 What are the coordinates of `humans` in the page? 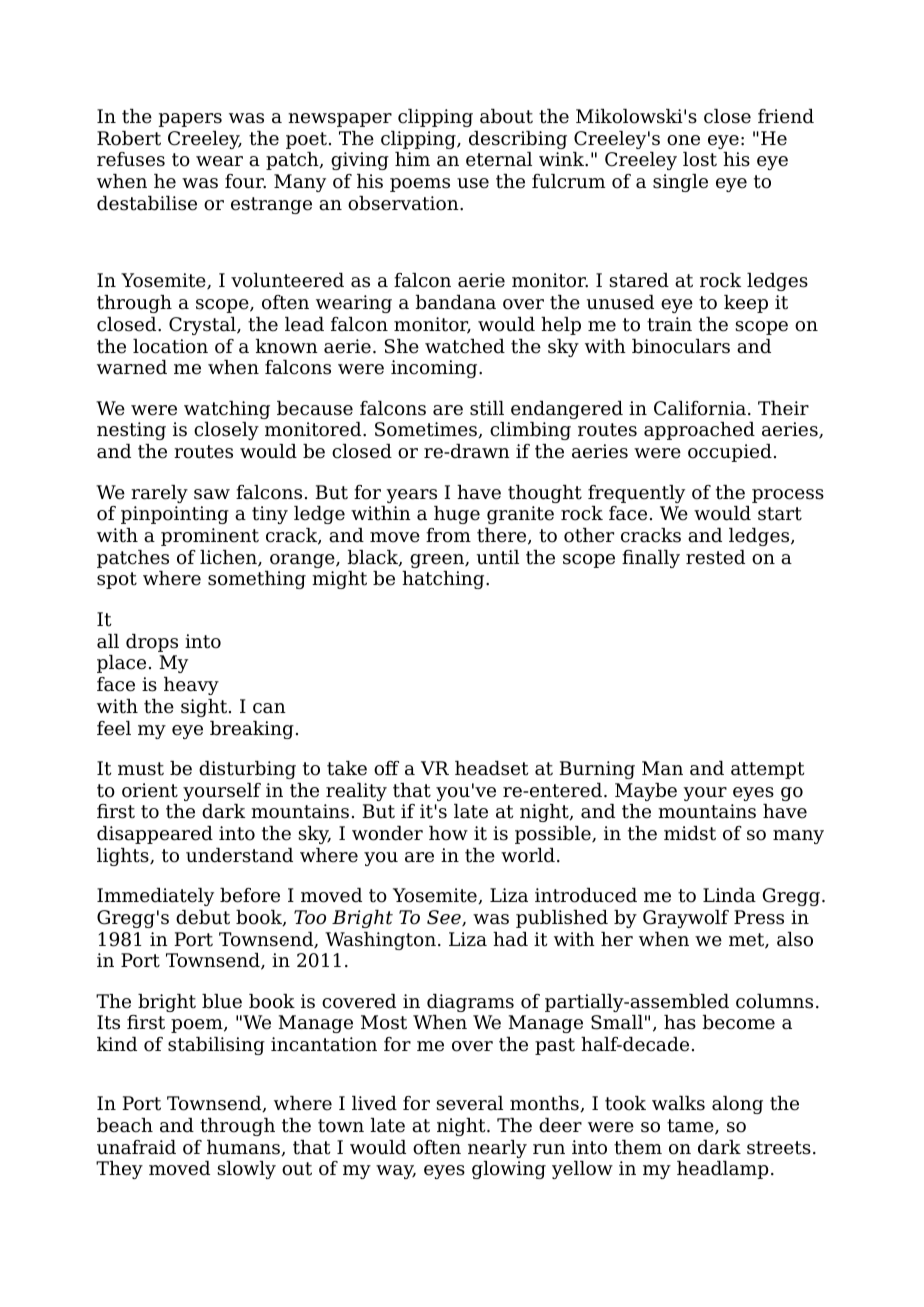 It's located at (244, 1148).
